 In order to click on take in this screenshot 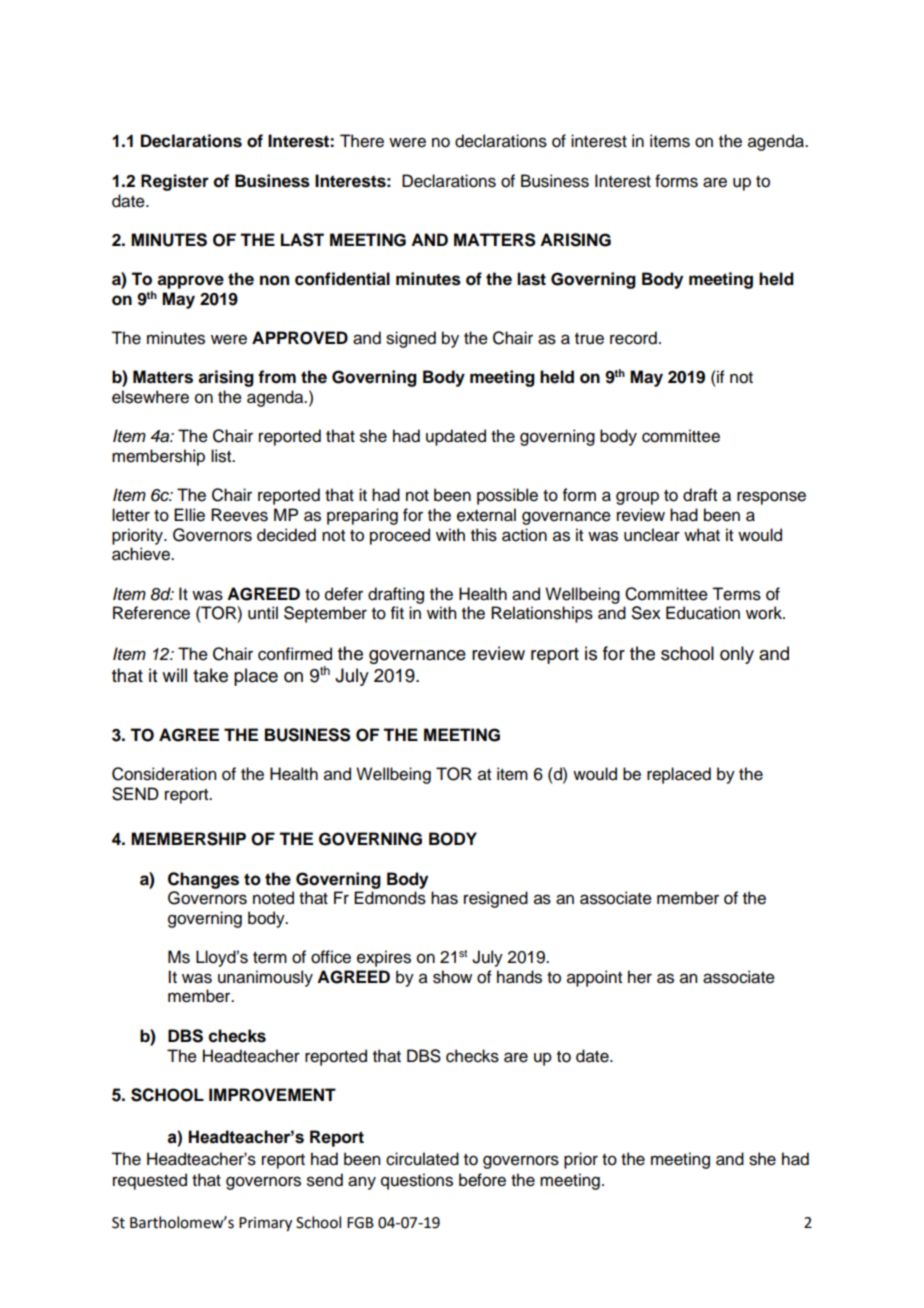, I will do `click(210, 675)`.
